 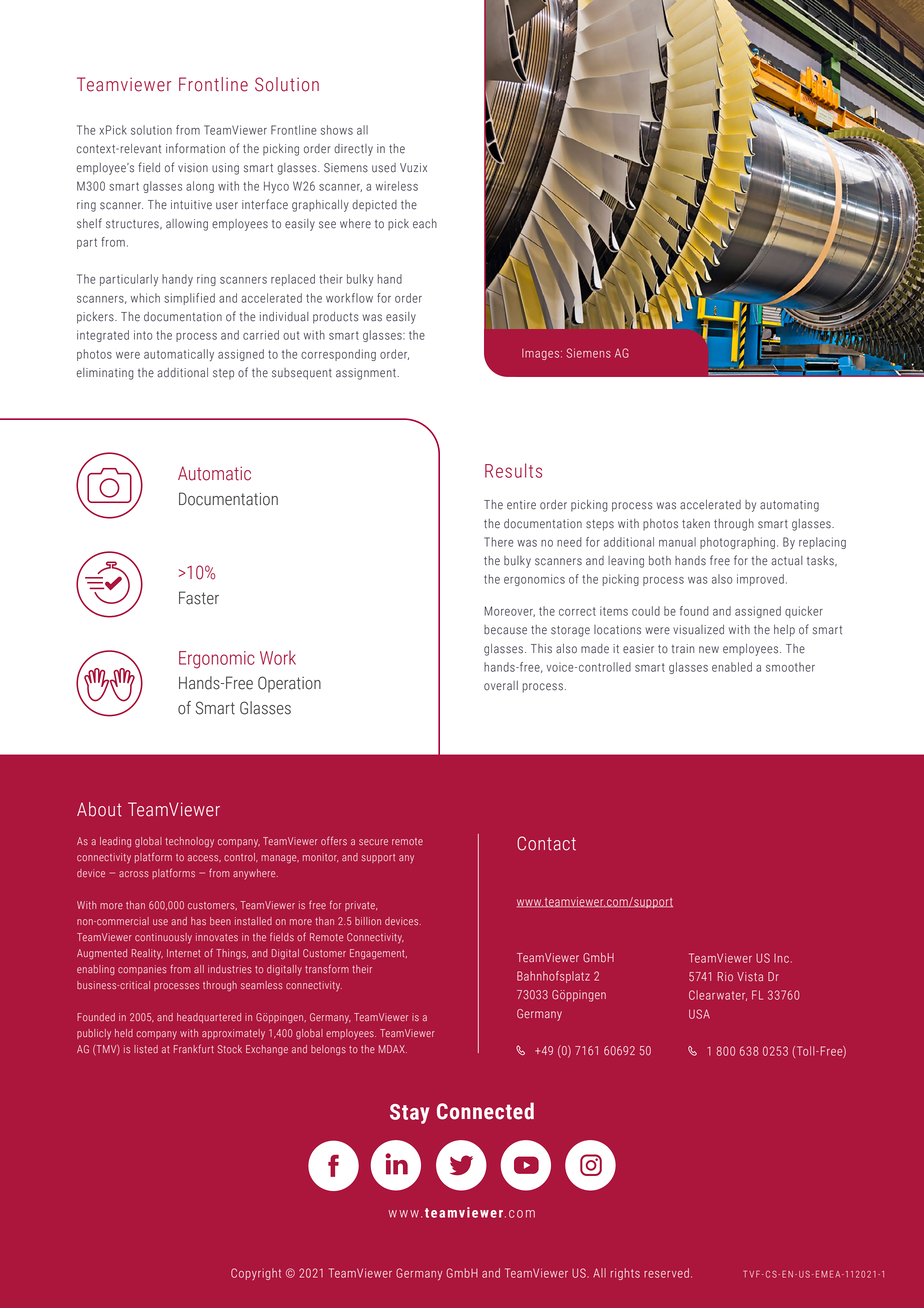 What do you see at coordinates (256, 1274) in the screenshot?
I see `Copyright` at bounding box center [256, 1274].
